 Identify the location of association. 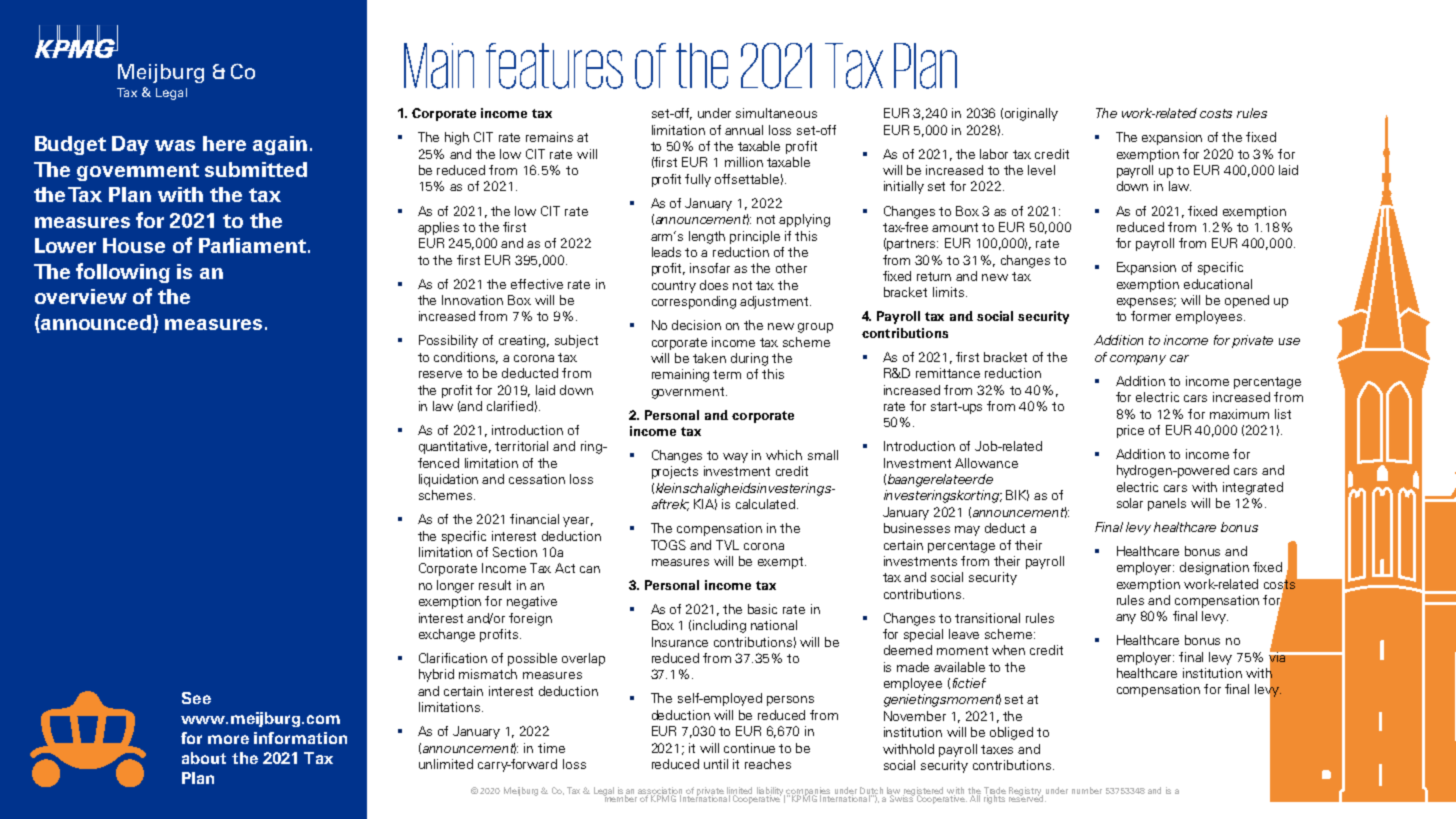
(660, 791).
